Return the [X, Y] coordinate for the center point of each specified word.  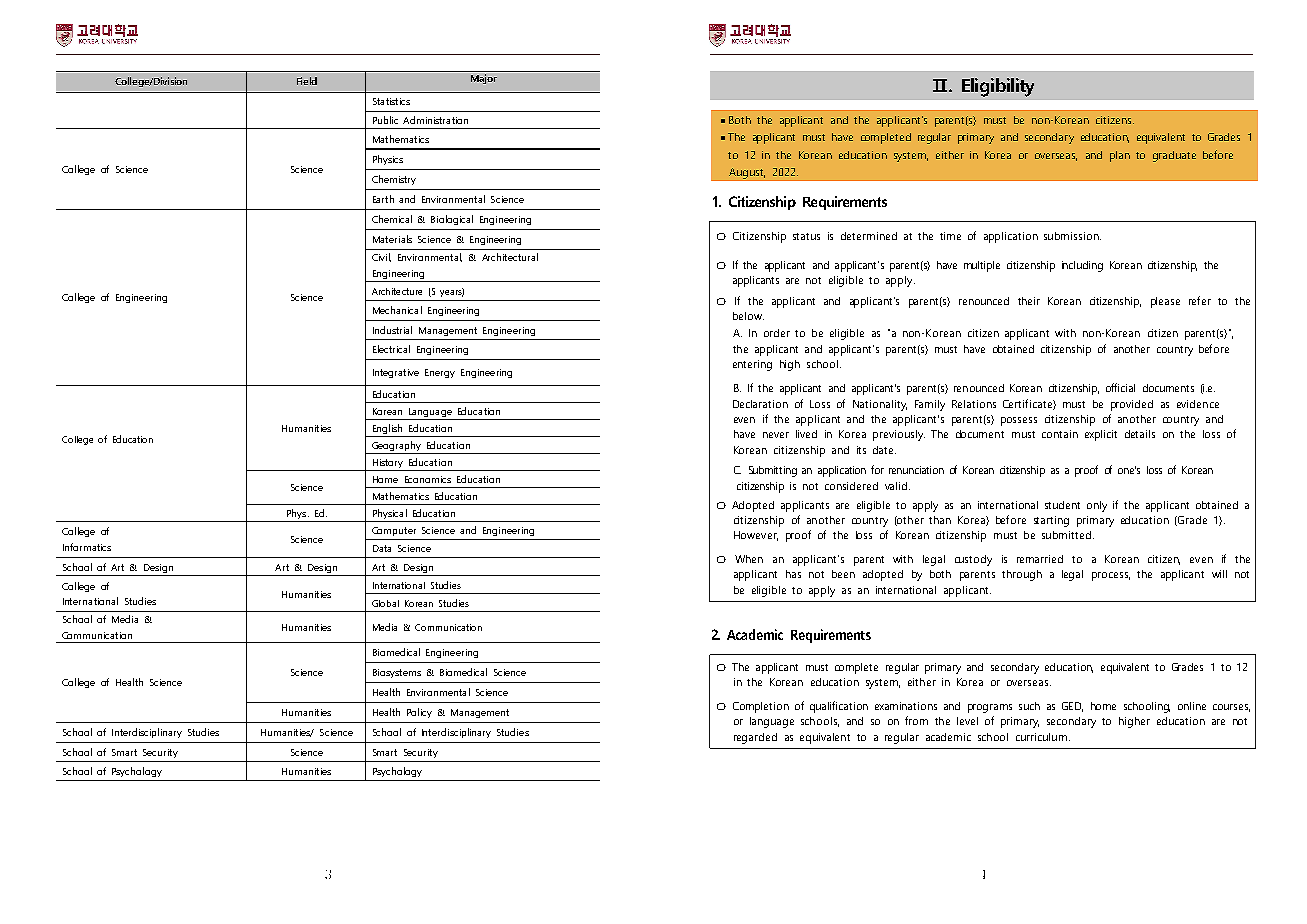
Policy [419, 713]
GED [1072, 707]
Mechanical [397, 310]
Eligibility [998, 87]
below [748, 316]
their [1029, 301]
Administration [435, 120]
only [1097, 506]
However [756, 536]
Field [307, 81]
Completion [761, 707]
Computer [394, 531]
